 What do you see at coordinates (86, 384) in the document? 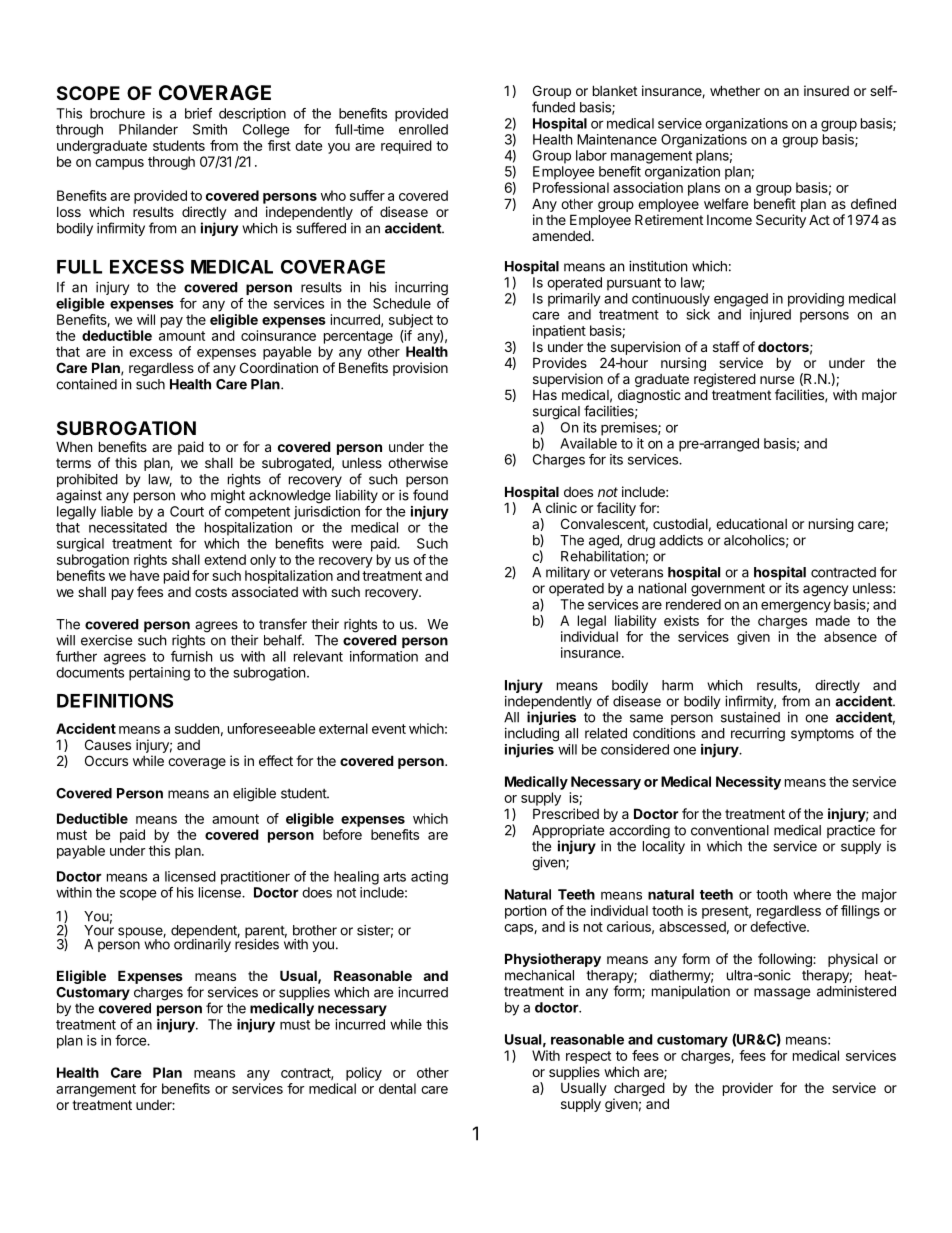
I see `contained` at bounding box center [86, 384].
